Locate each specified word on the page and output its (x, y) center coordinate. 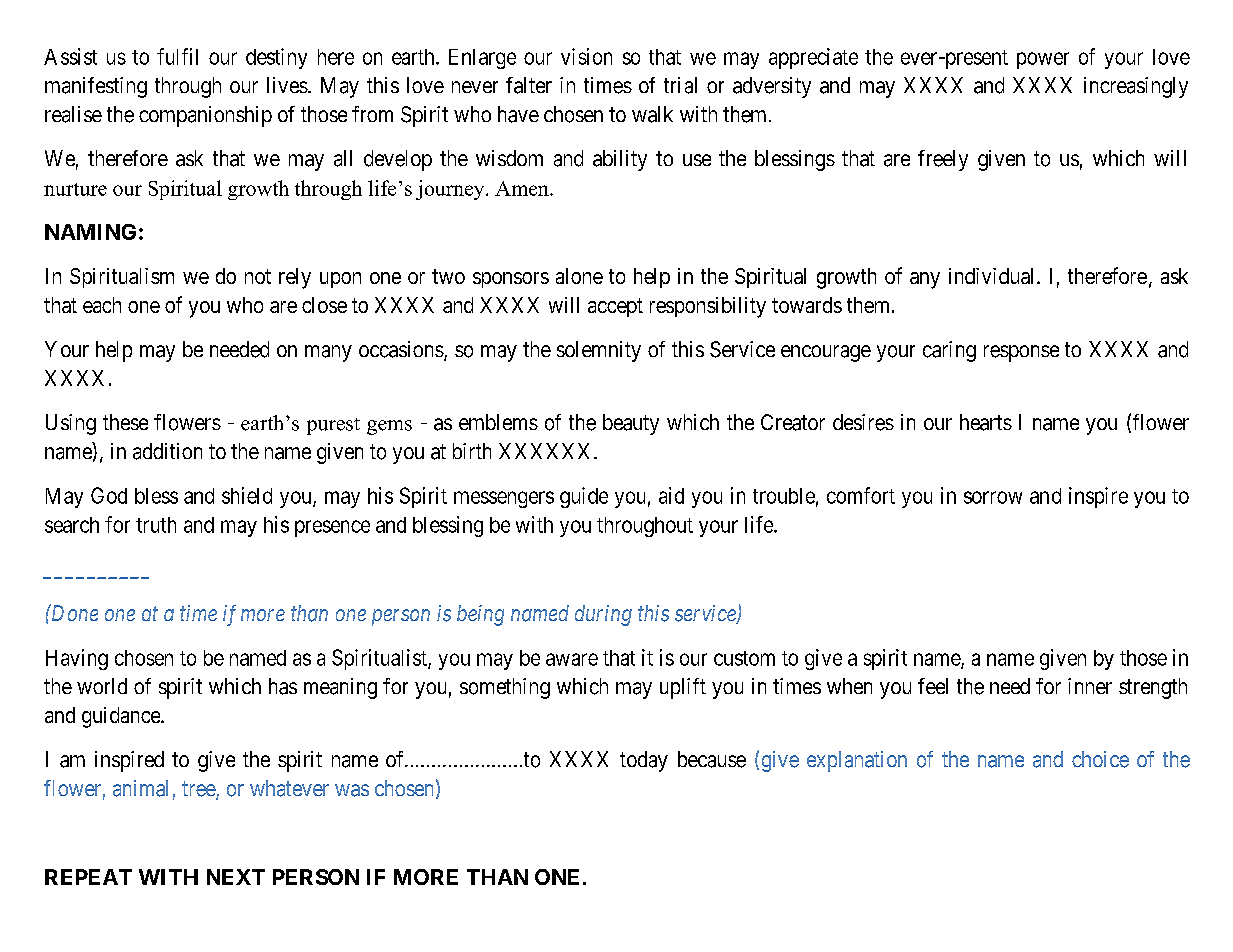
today (644, 761)
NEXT (236, 877)
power (1043, 60)
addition (167, 451)
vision (586, 56)
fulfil (177, 56)
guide (584, 497)
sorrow (993, 497)
